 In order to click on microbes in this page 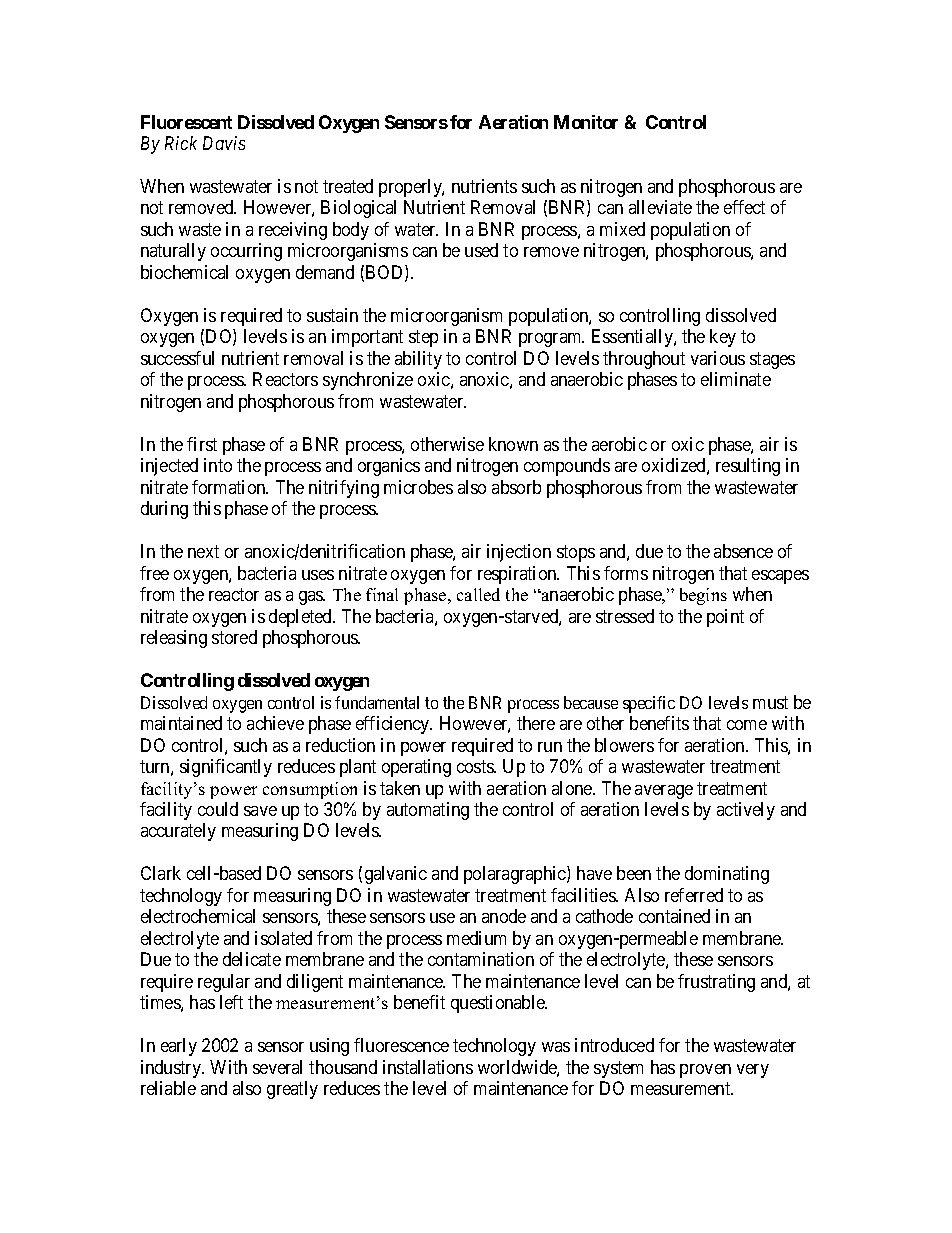, I will do `click(418, 487)`.
